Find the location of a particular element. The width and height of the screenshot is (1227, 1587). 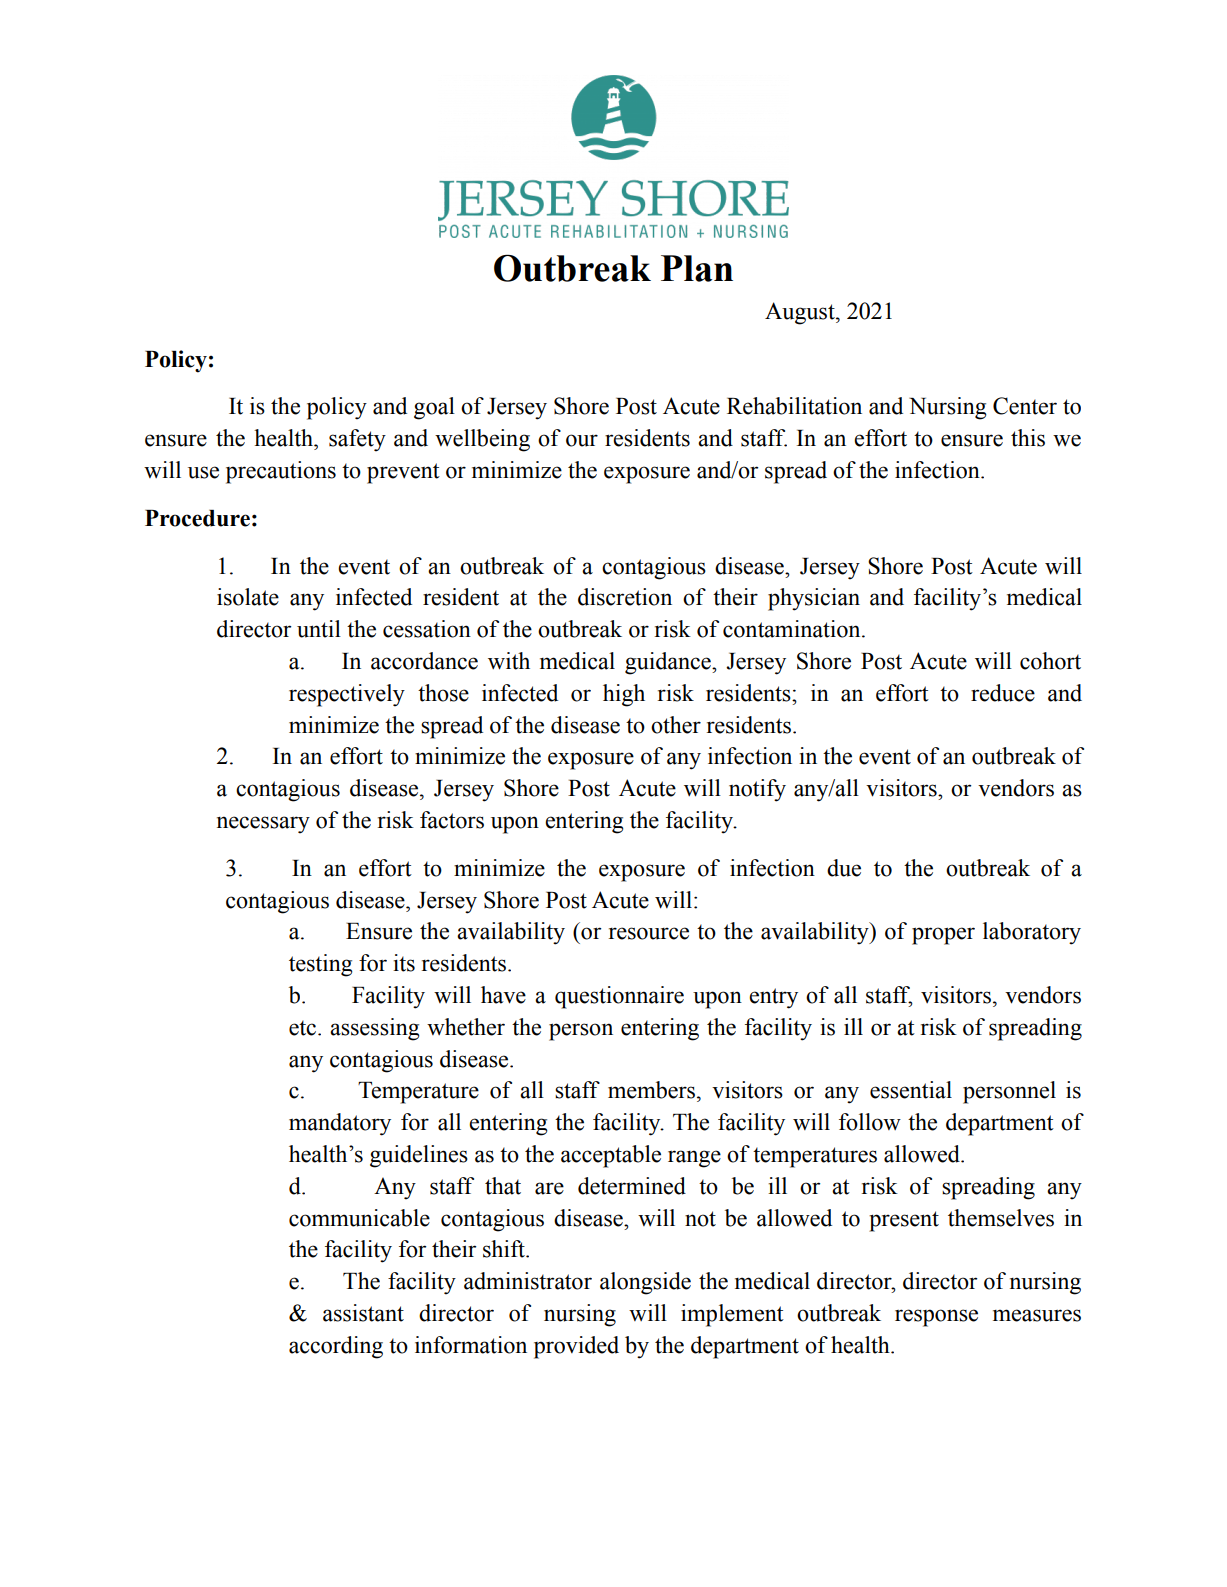

discretion is located at coordinates (625, 597).
